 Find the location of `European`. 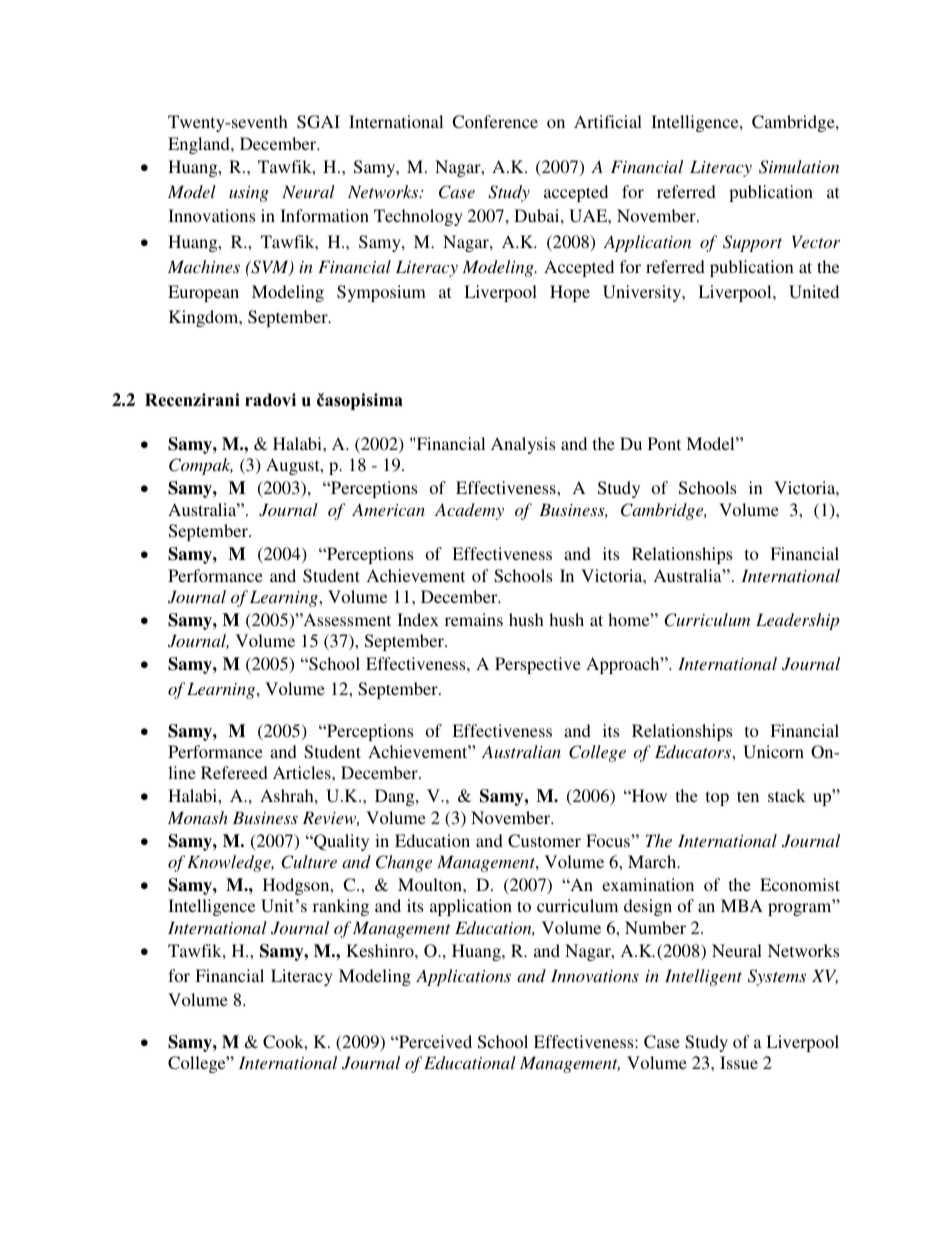

European is located at coordinates (203, 293).
